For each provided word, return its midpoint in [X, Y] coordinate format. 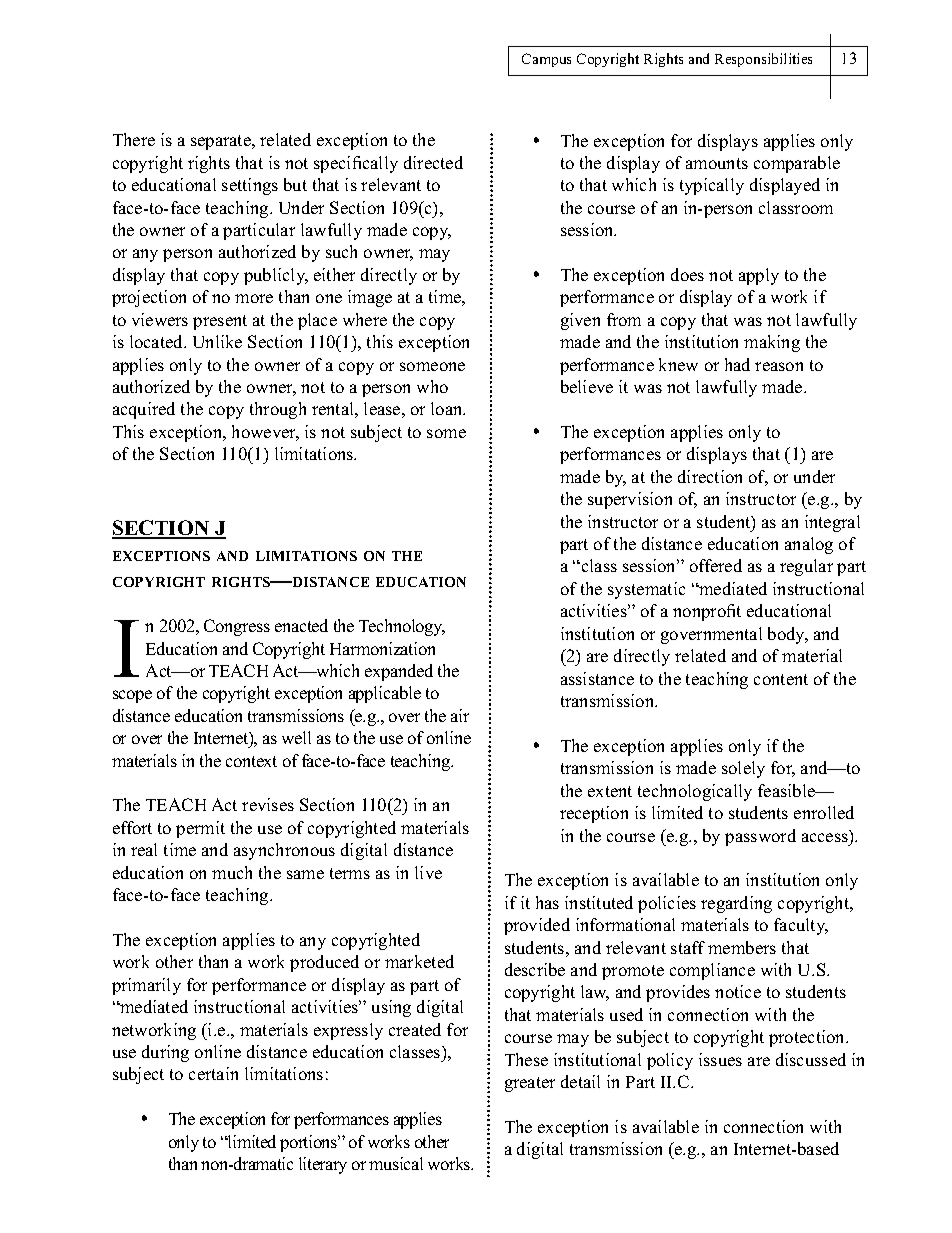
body [788, 635]
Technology [402, 627]
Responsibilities [763, 60]
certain [213, 1073]
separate [222, 142]
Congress [237, 627]
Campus [546, 60]
